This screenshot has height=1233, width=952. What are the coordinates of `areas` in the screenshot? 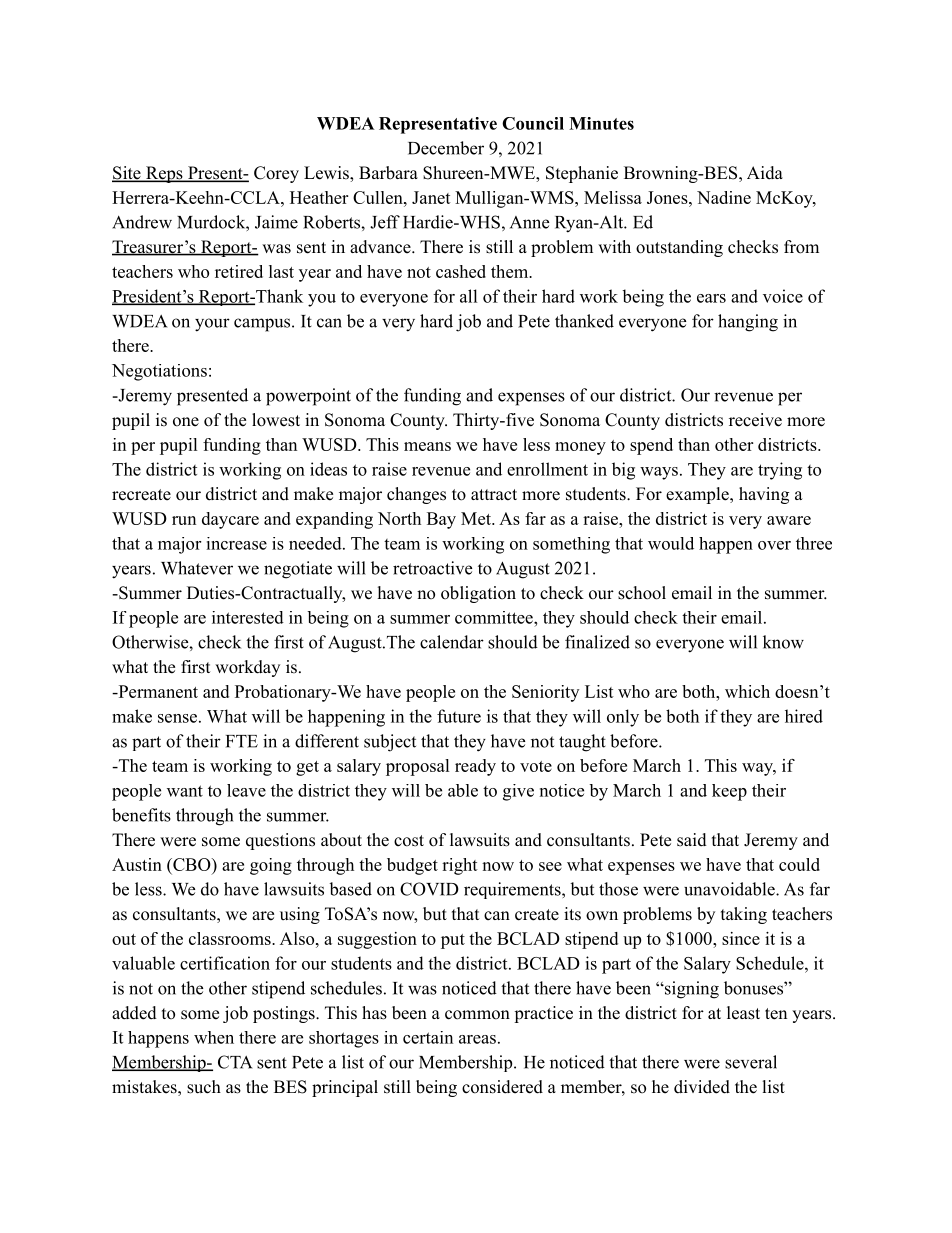 It's located at (477, 1039).
